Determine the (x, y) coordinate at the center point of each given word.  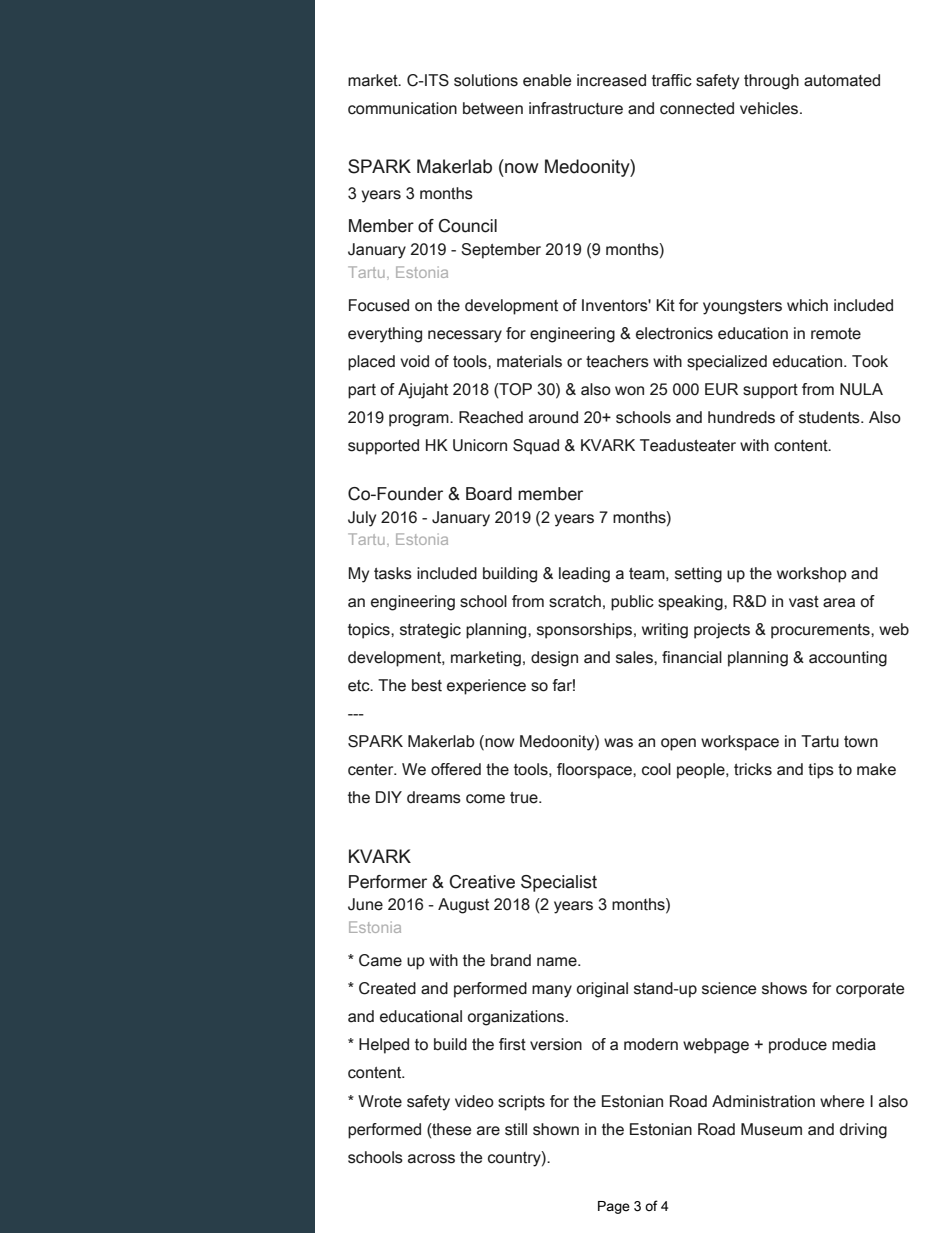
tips (821, 771)
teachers (617, 361)
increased (611, 80)
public (632, 603)
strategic (430, 631)
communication (402, 108)
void (414, 361)
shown (556, 1129)
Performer (388, 882)
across (431, 1159)
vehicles (770, 108)
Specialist (559, 883)
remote (836, 334)
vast (804, 602)
